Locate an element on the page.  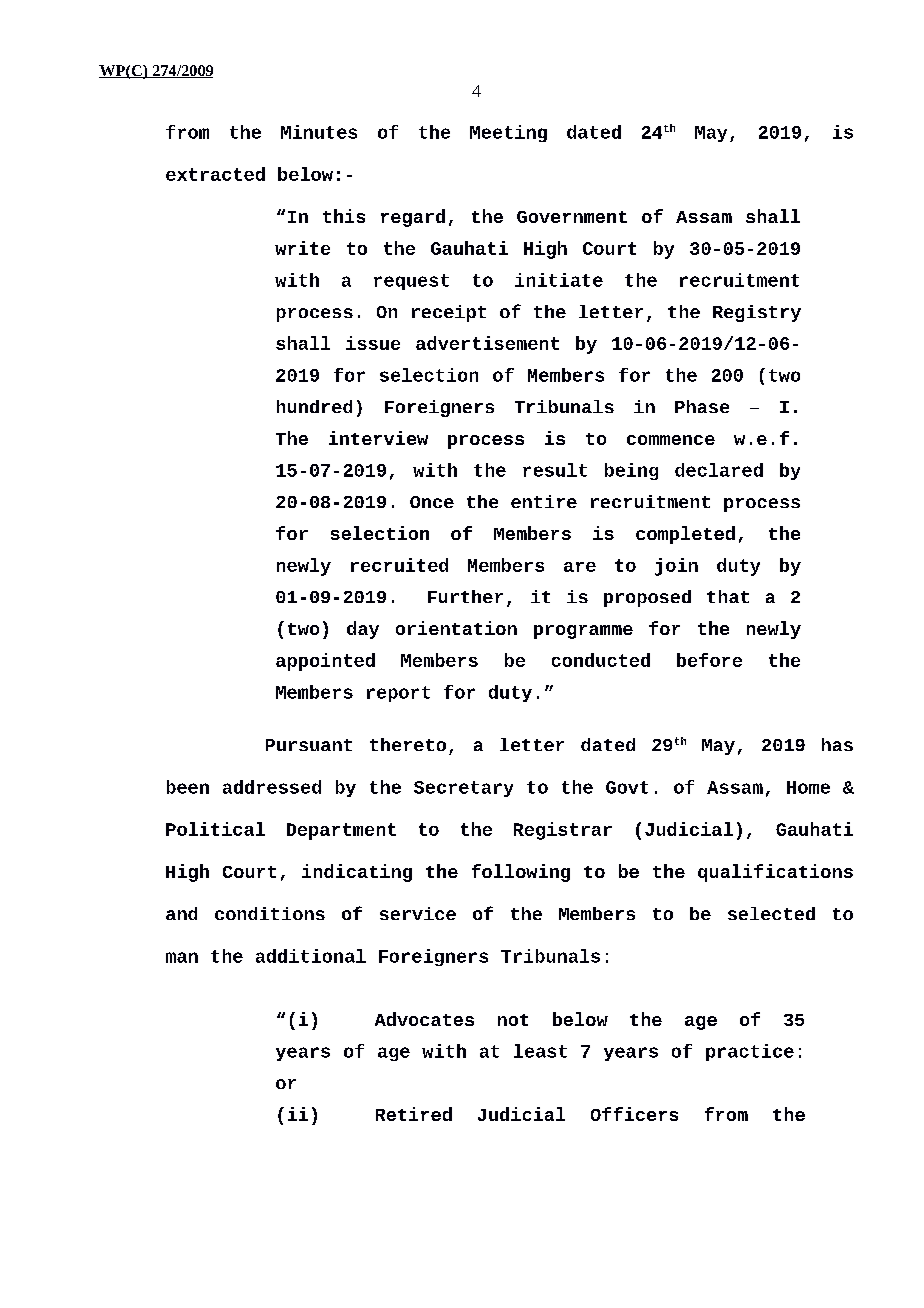
Secretary is located at coordinates (463, 789).
